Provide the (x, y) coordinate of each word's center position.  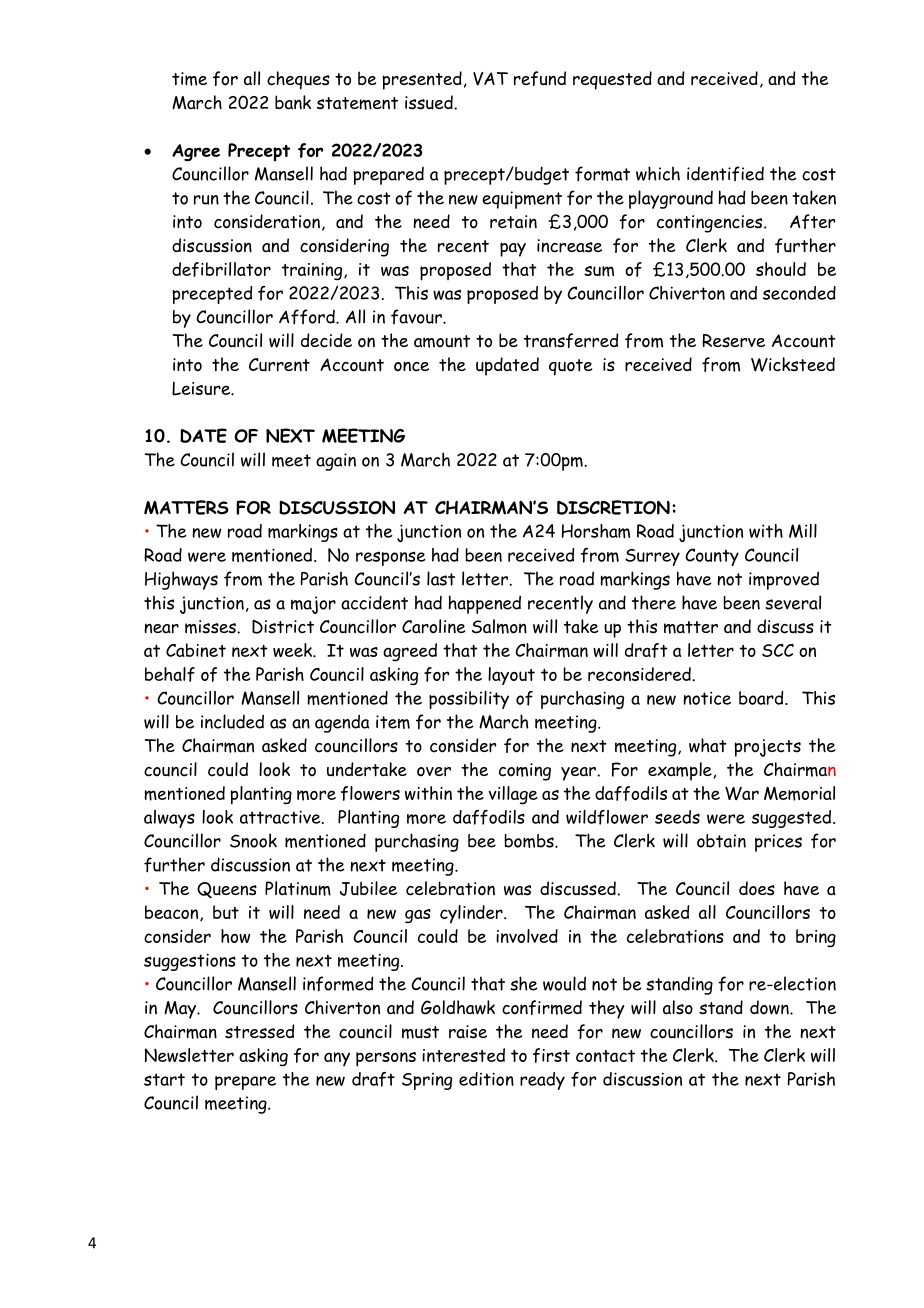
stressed (259, 1031)
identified (725, 173)
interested (463, 1055)
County (712, 557)
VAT (490, 79)
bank (293, 102)
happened (485, 604)
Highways (181, 580)
